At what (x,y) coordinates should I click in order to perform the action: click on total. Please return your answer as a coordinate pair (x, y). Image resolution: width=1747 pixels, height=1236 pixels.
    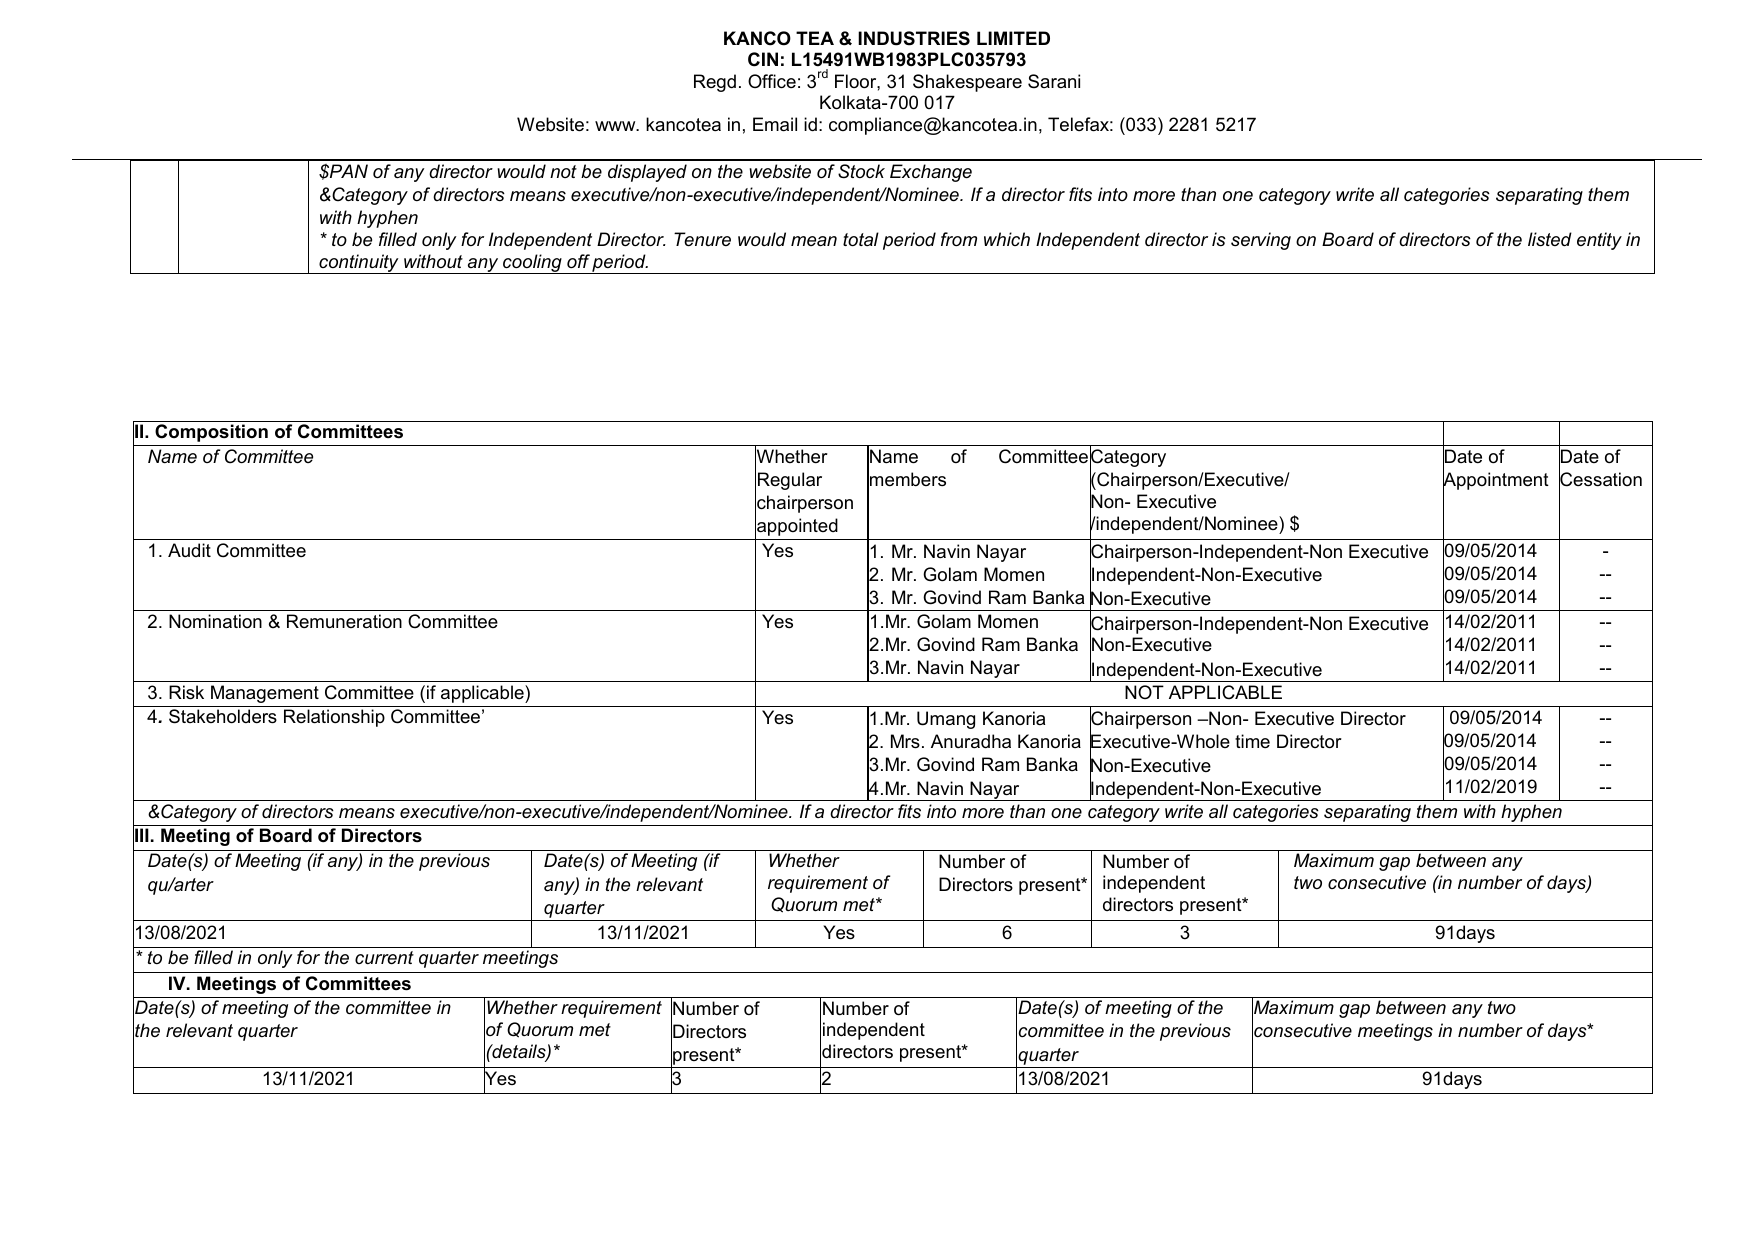
    Looking at the image, I should click on (861, 239).
